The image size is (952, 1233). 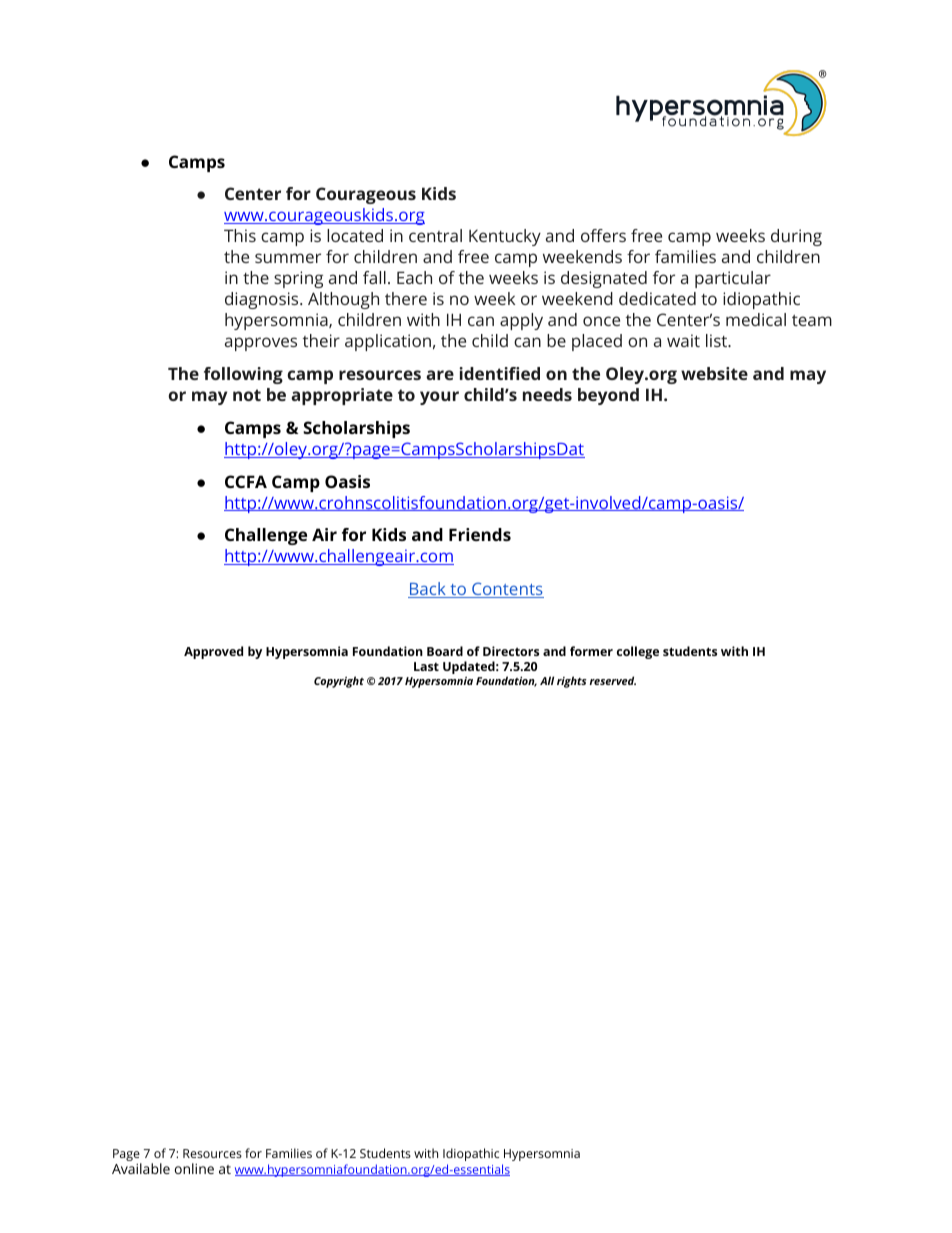 I want to click on reserved, so click(x=612, y=680).
